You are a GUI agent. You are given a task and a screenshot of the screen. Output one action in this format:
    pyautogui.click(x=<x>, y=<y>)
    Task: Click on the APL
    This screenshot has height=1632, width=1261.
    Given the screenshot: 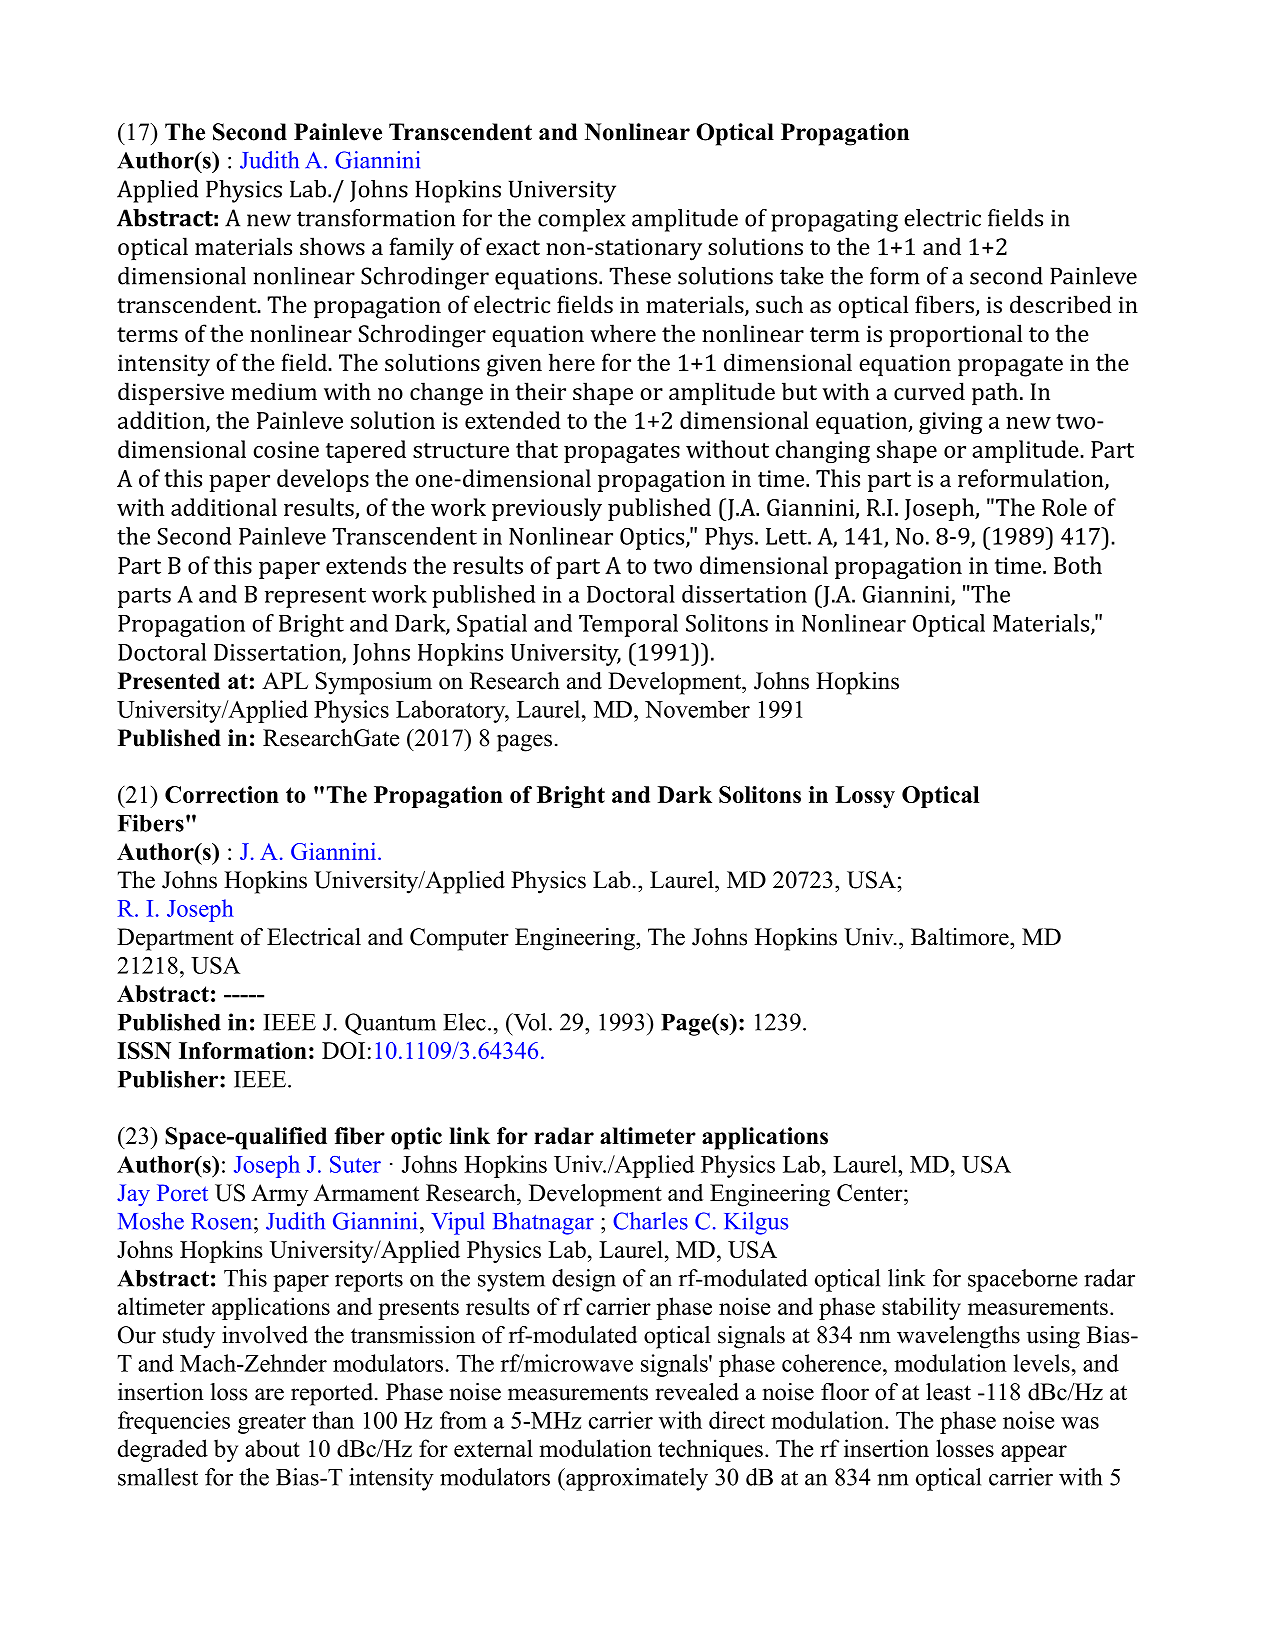 What is the action you would take?
    pyautogui.click(x=285, y=680)
